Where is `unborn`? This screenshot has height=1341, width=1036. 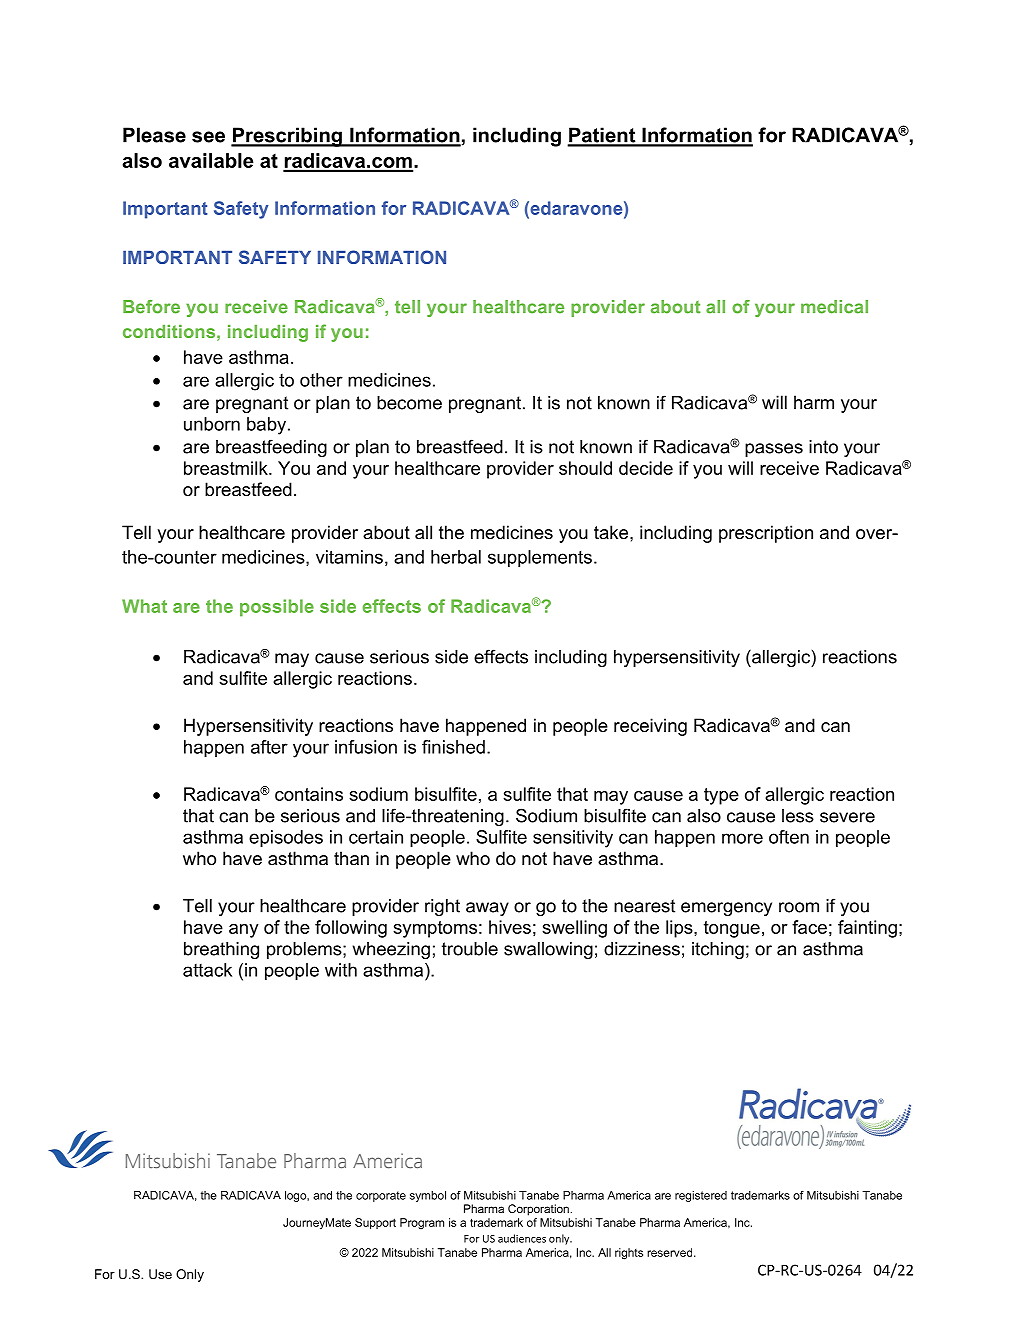
unborn is located at coordinates (212, 424).
